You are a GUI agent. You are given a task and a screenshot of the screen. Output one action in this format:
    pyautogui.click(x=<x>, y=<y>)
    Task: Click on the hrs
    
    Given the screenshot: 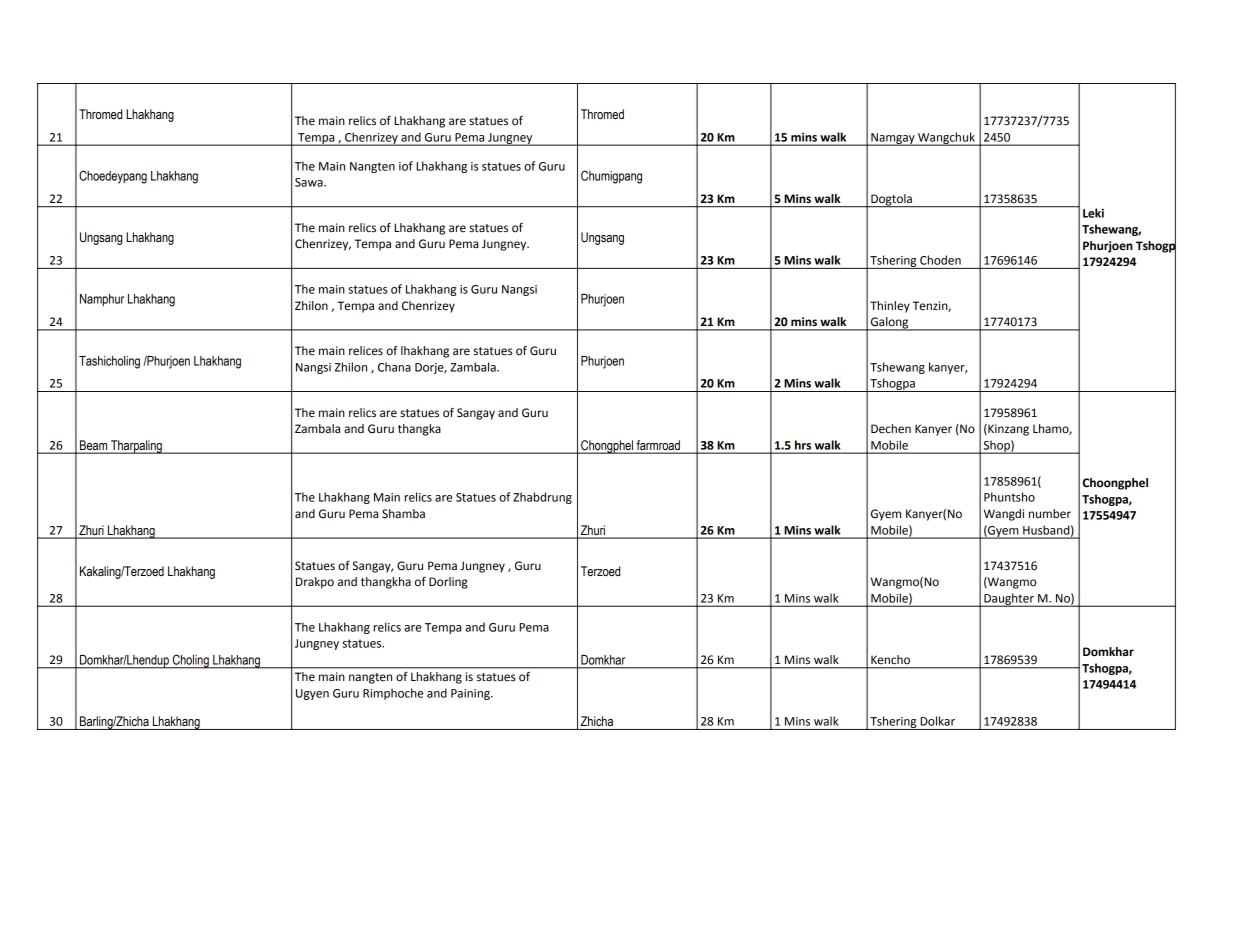 What is the action you would take?
    pyautogui.click(x=803, y=445)
